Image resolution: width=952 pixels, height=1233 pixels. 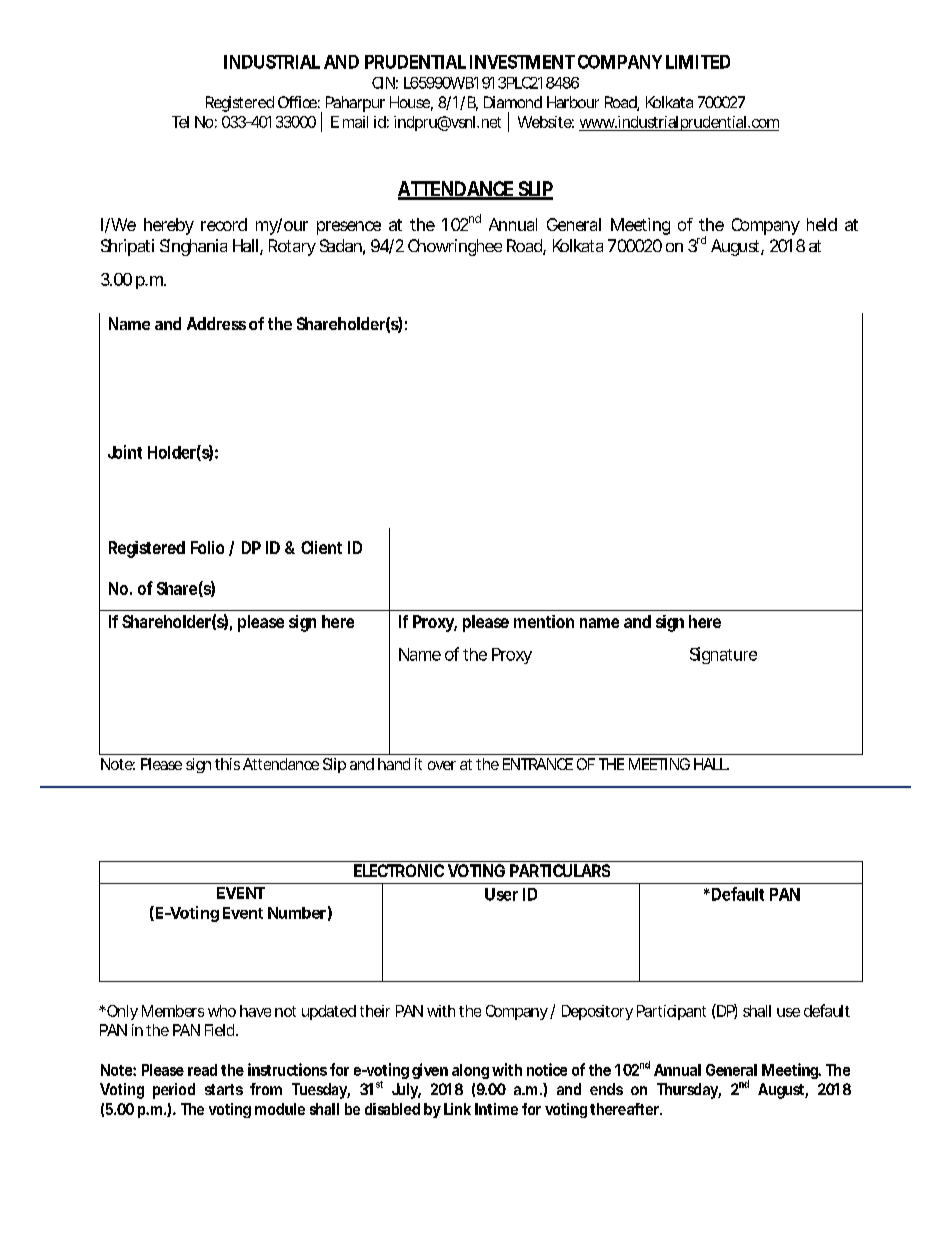 What do you see at coordinates (297, 913) in the document?
I see `Number` at bounding box center [297, 913].
